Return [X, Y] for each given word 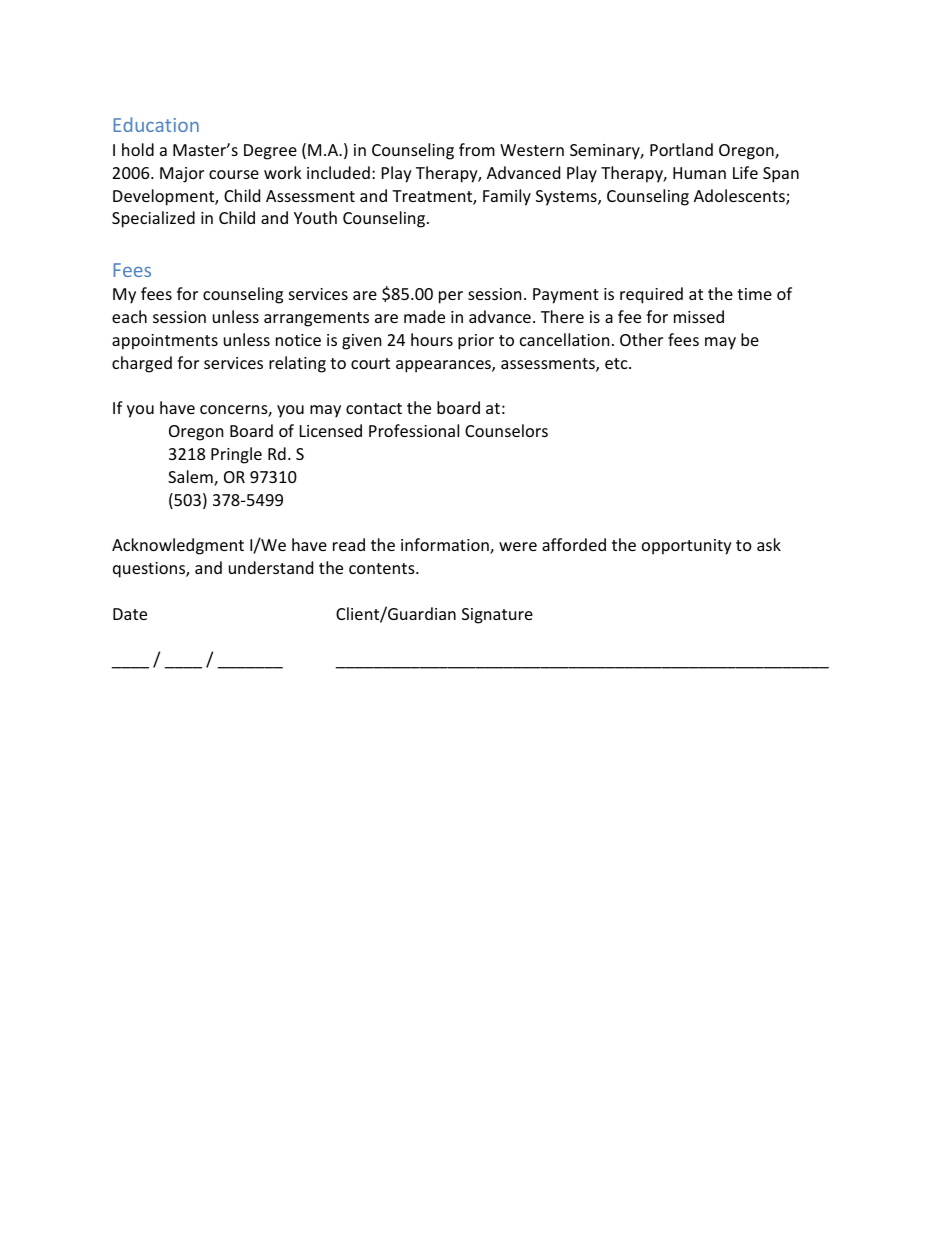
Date [130, 614]
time [754, 294]
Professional [414, 430]
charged [142, 364]
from [477, 149]
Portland [681, 149]
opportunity [687, 547]
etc [617, 363]
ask [769, 544]
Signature [497, 616]
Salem [191, 478]
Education [156, 124]
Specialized [153, 219]
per [451, 297]
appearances [444, 366]
